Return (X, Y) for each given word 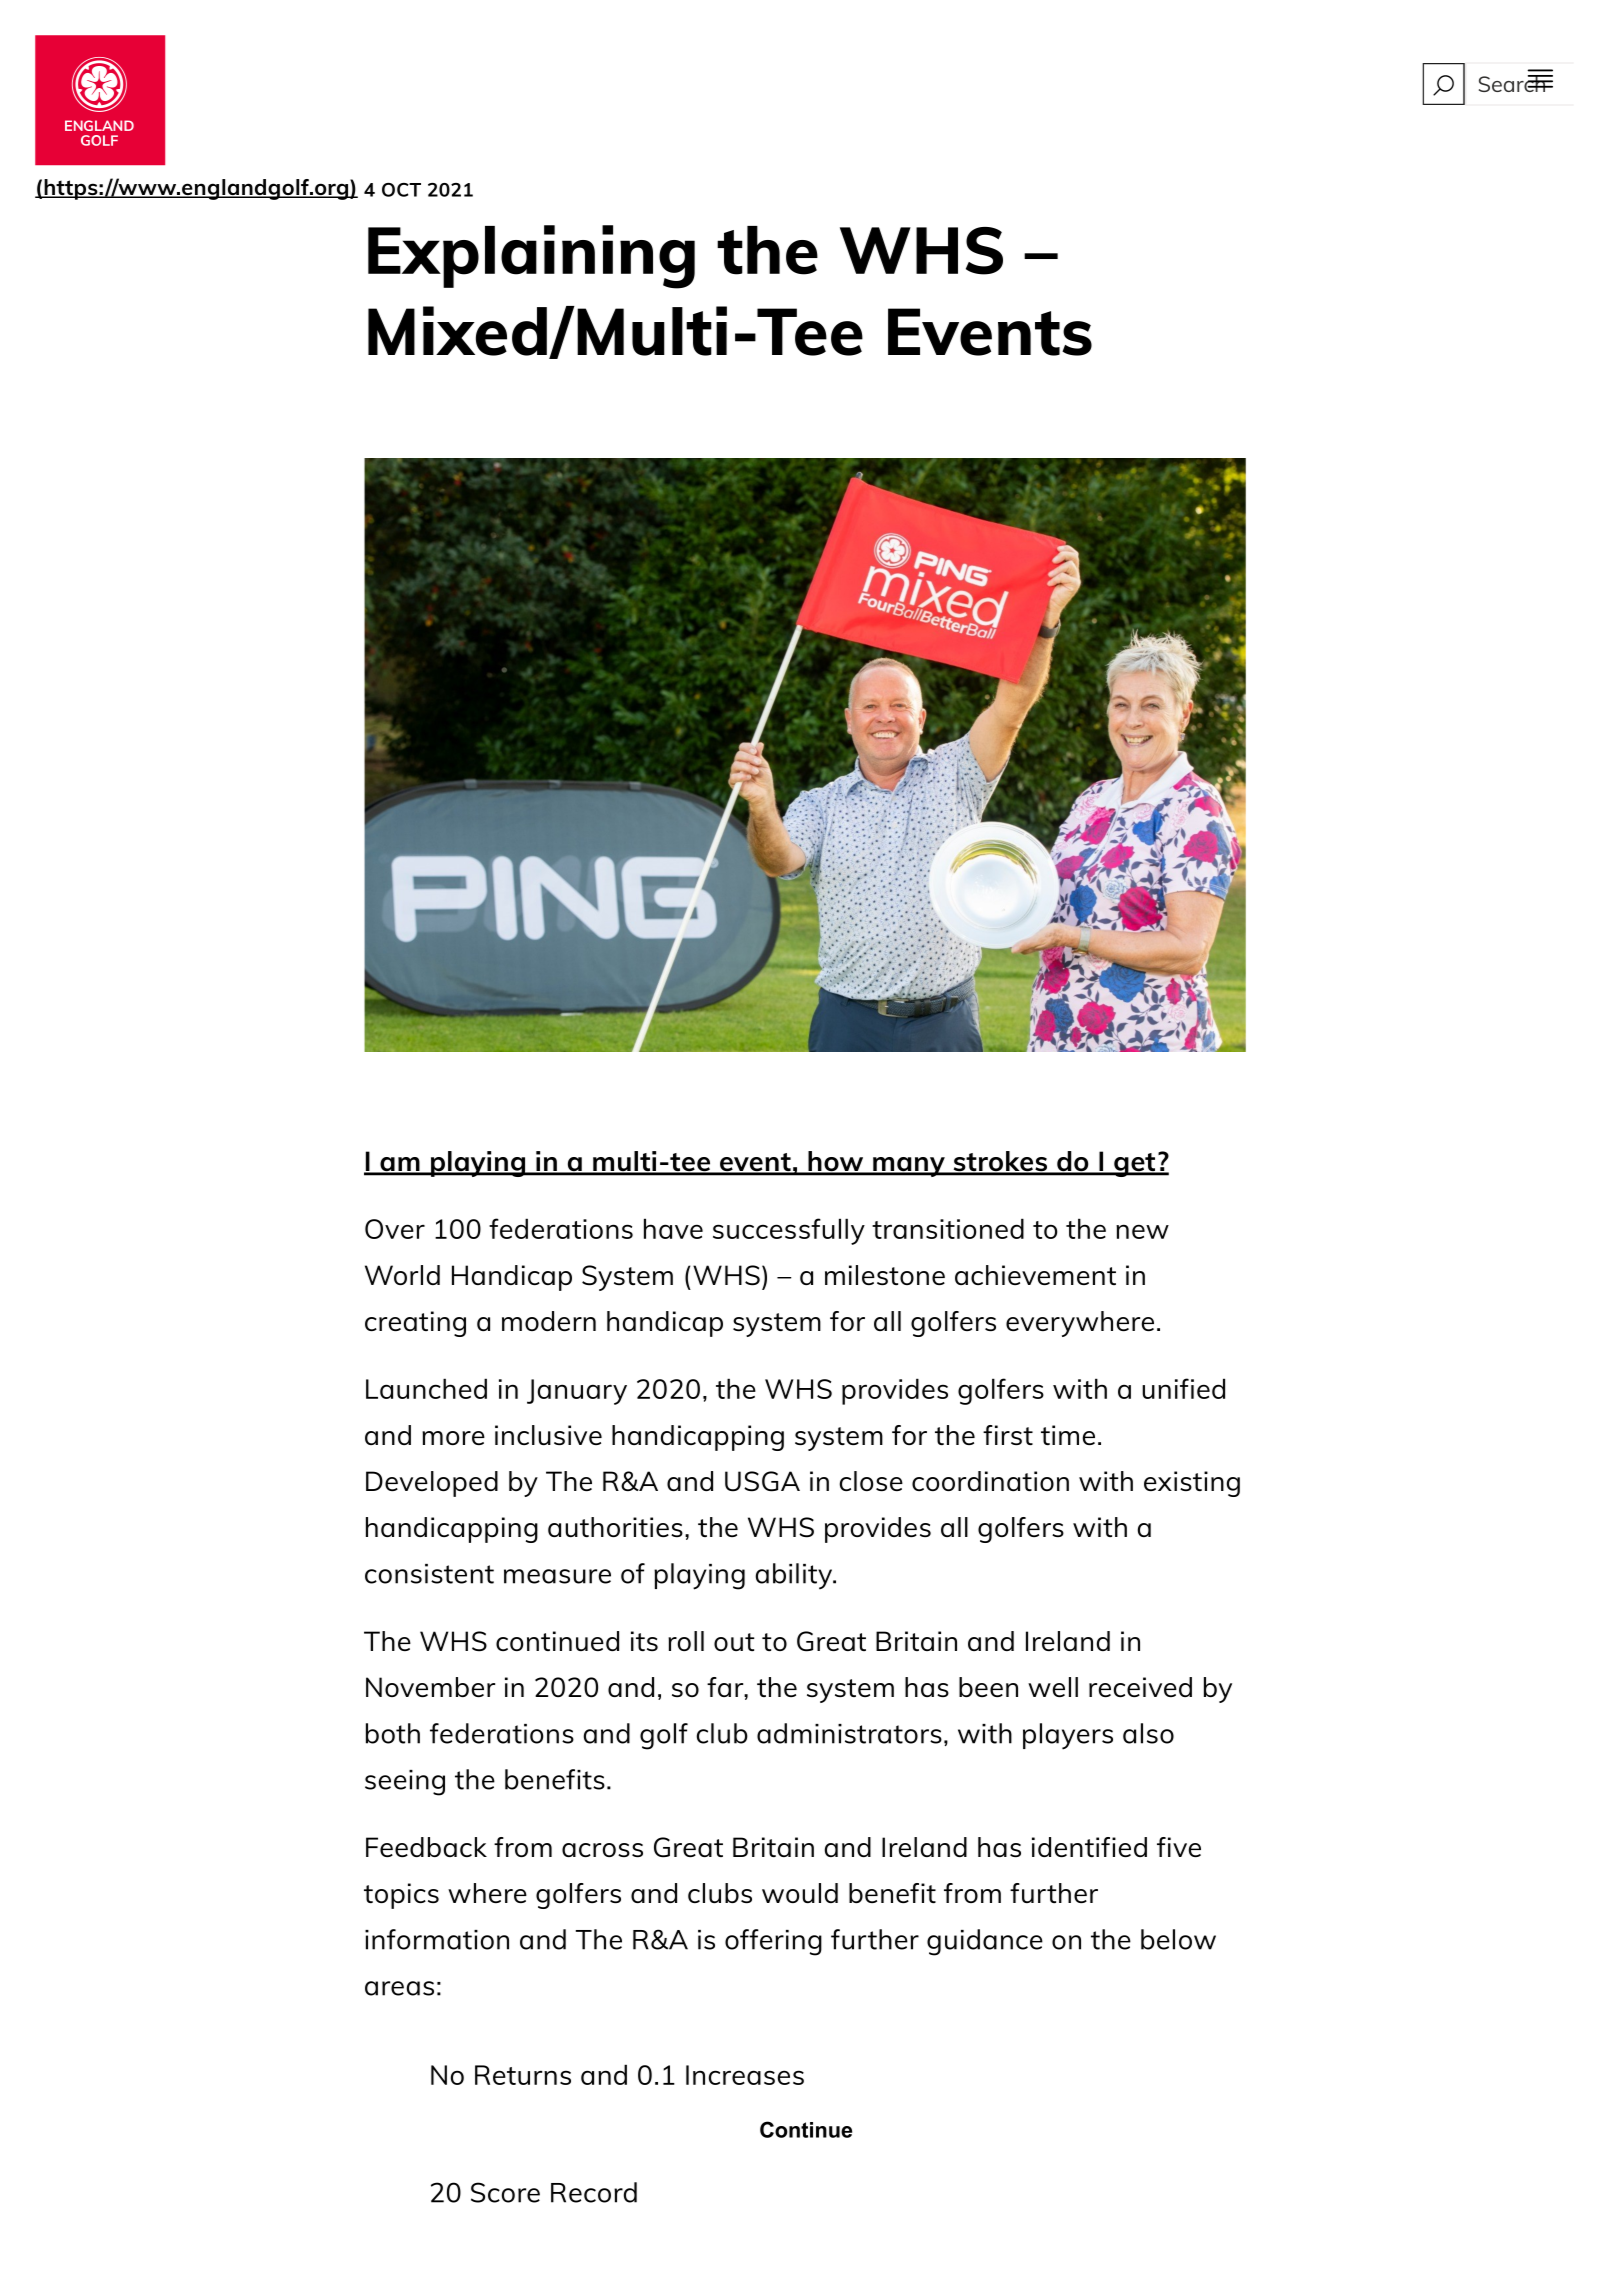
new (1142, 1231)
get (1135, 1165)
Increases (745, 2075)
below (1178, 1939)
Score (505, 2192)
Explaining (531, 257)
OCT (401, 190)
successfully (789, 1231)
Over (395, 1229)
